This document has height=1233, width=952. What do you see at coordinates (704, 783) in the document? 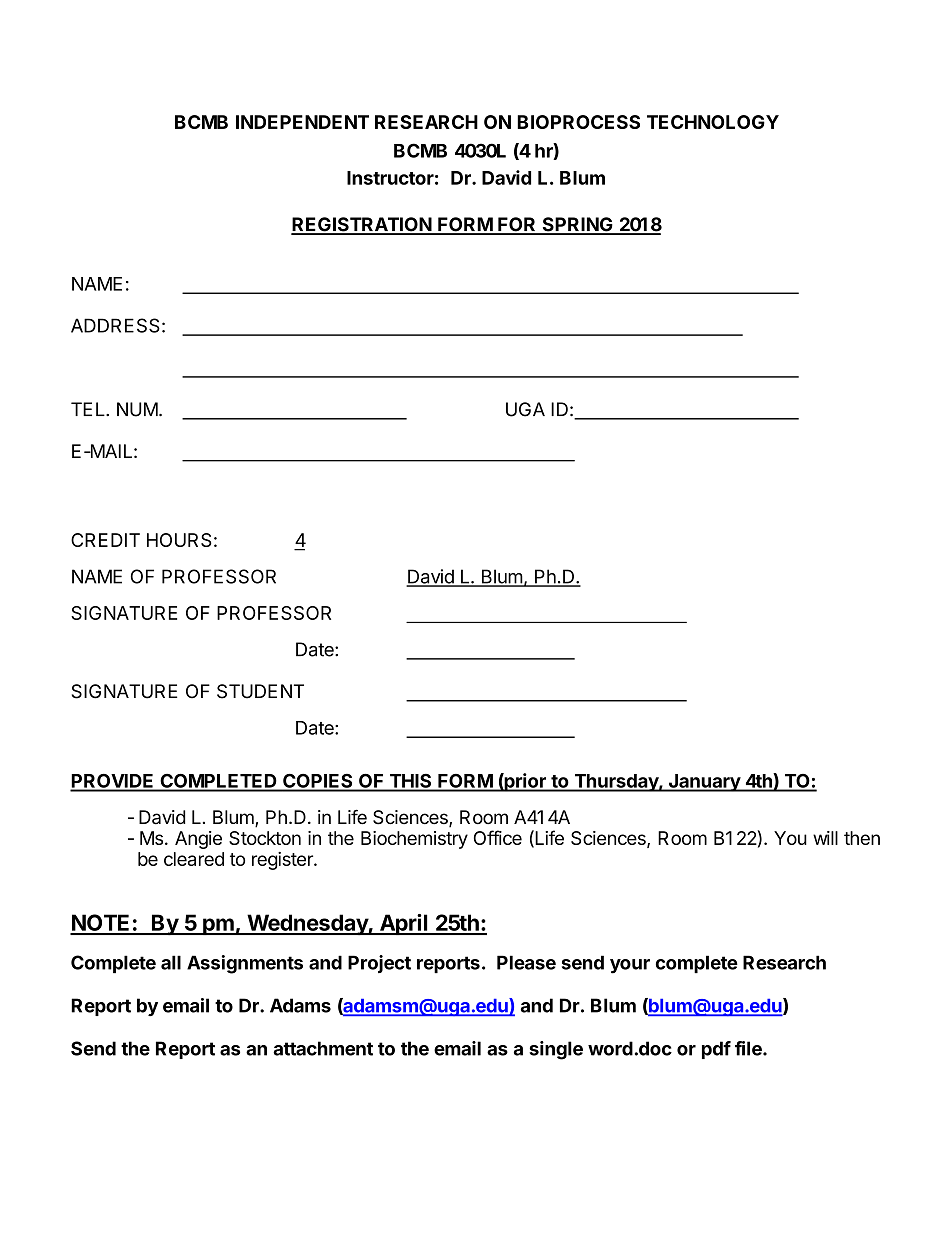
I see `January` at bounding box center [704, 783].
